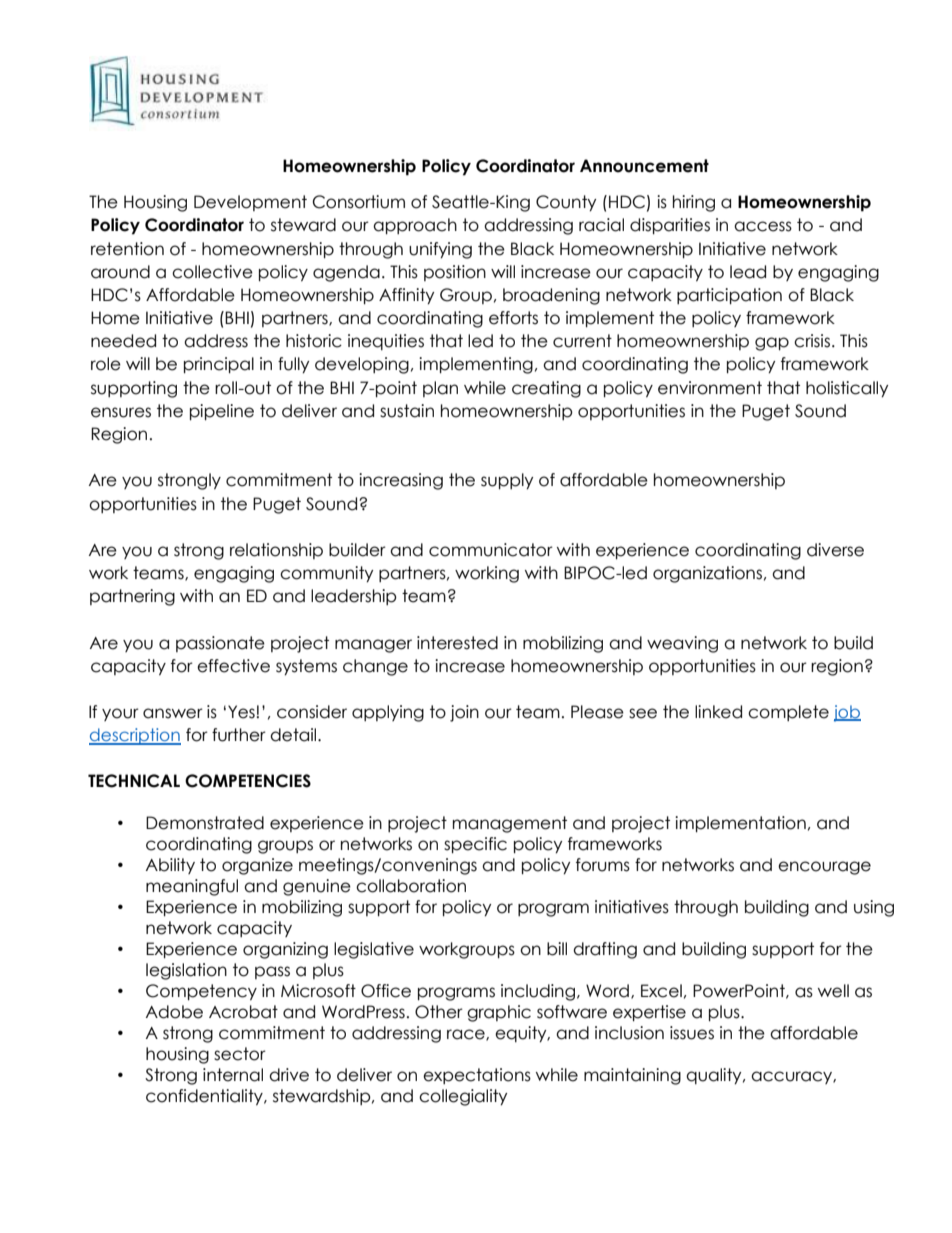 This document has height=1233, width=952. Describe the element at coordinates (692, 1033) in the document. I see `issues` at that location.
